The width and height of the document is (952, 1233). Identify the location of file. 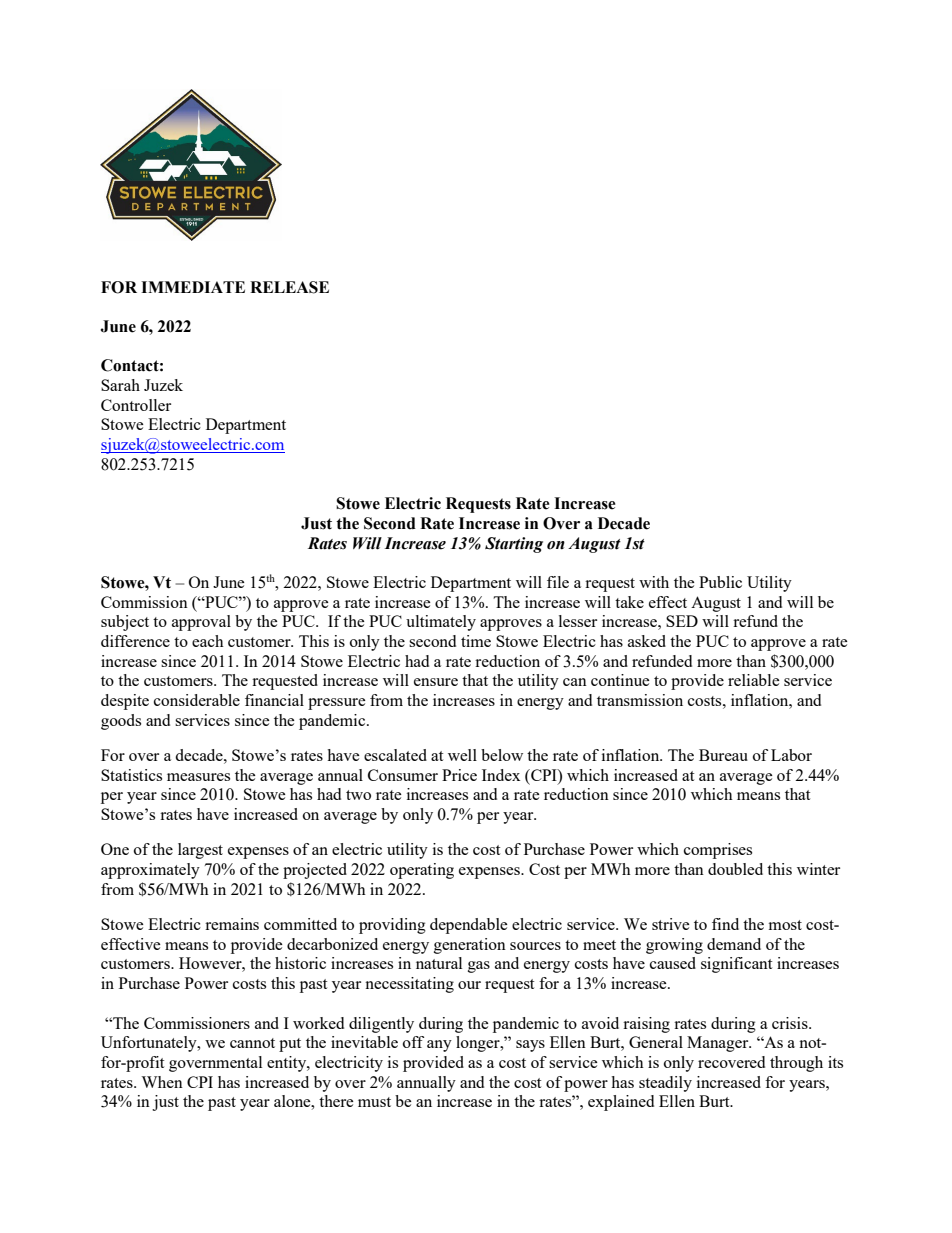
(558, 582).
